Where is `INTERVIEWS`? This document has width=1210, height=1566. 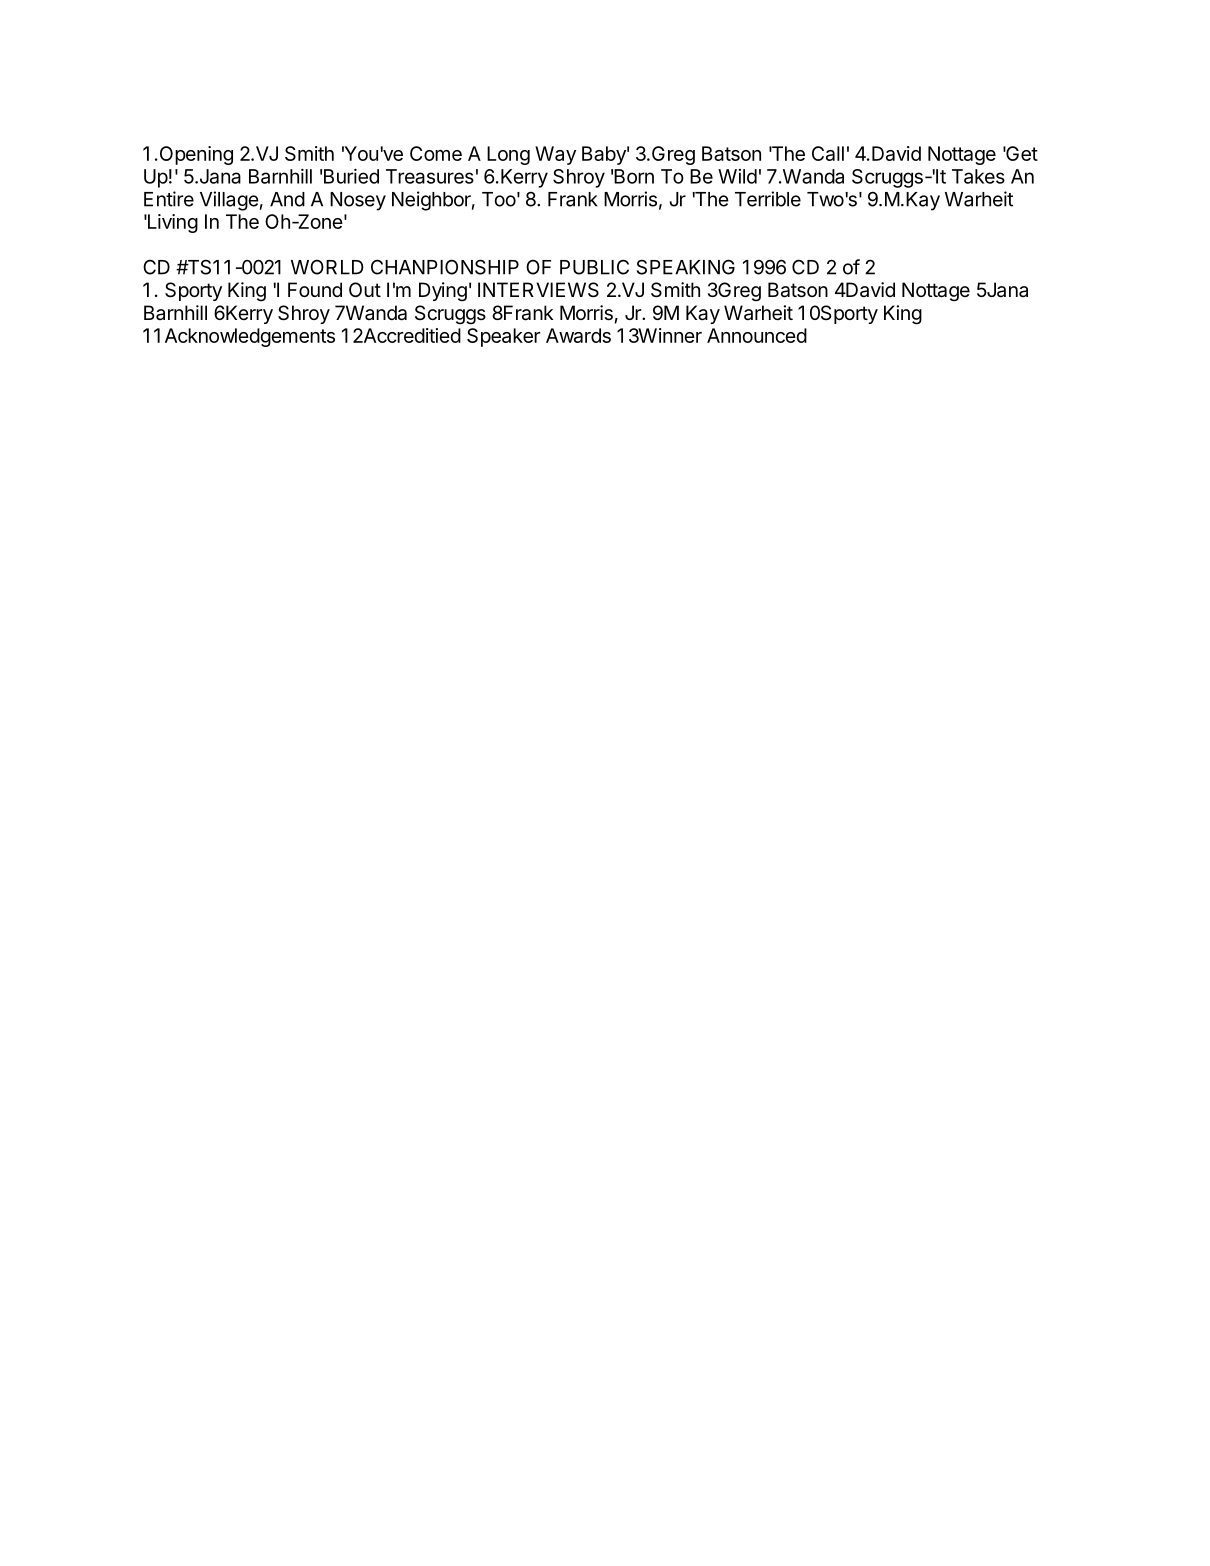
INTERVIEWS is located at coordinates (538, 290).
